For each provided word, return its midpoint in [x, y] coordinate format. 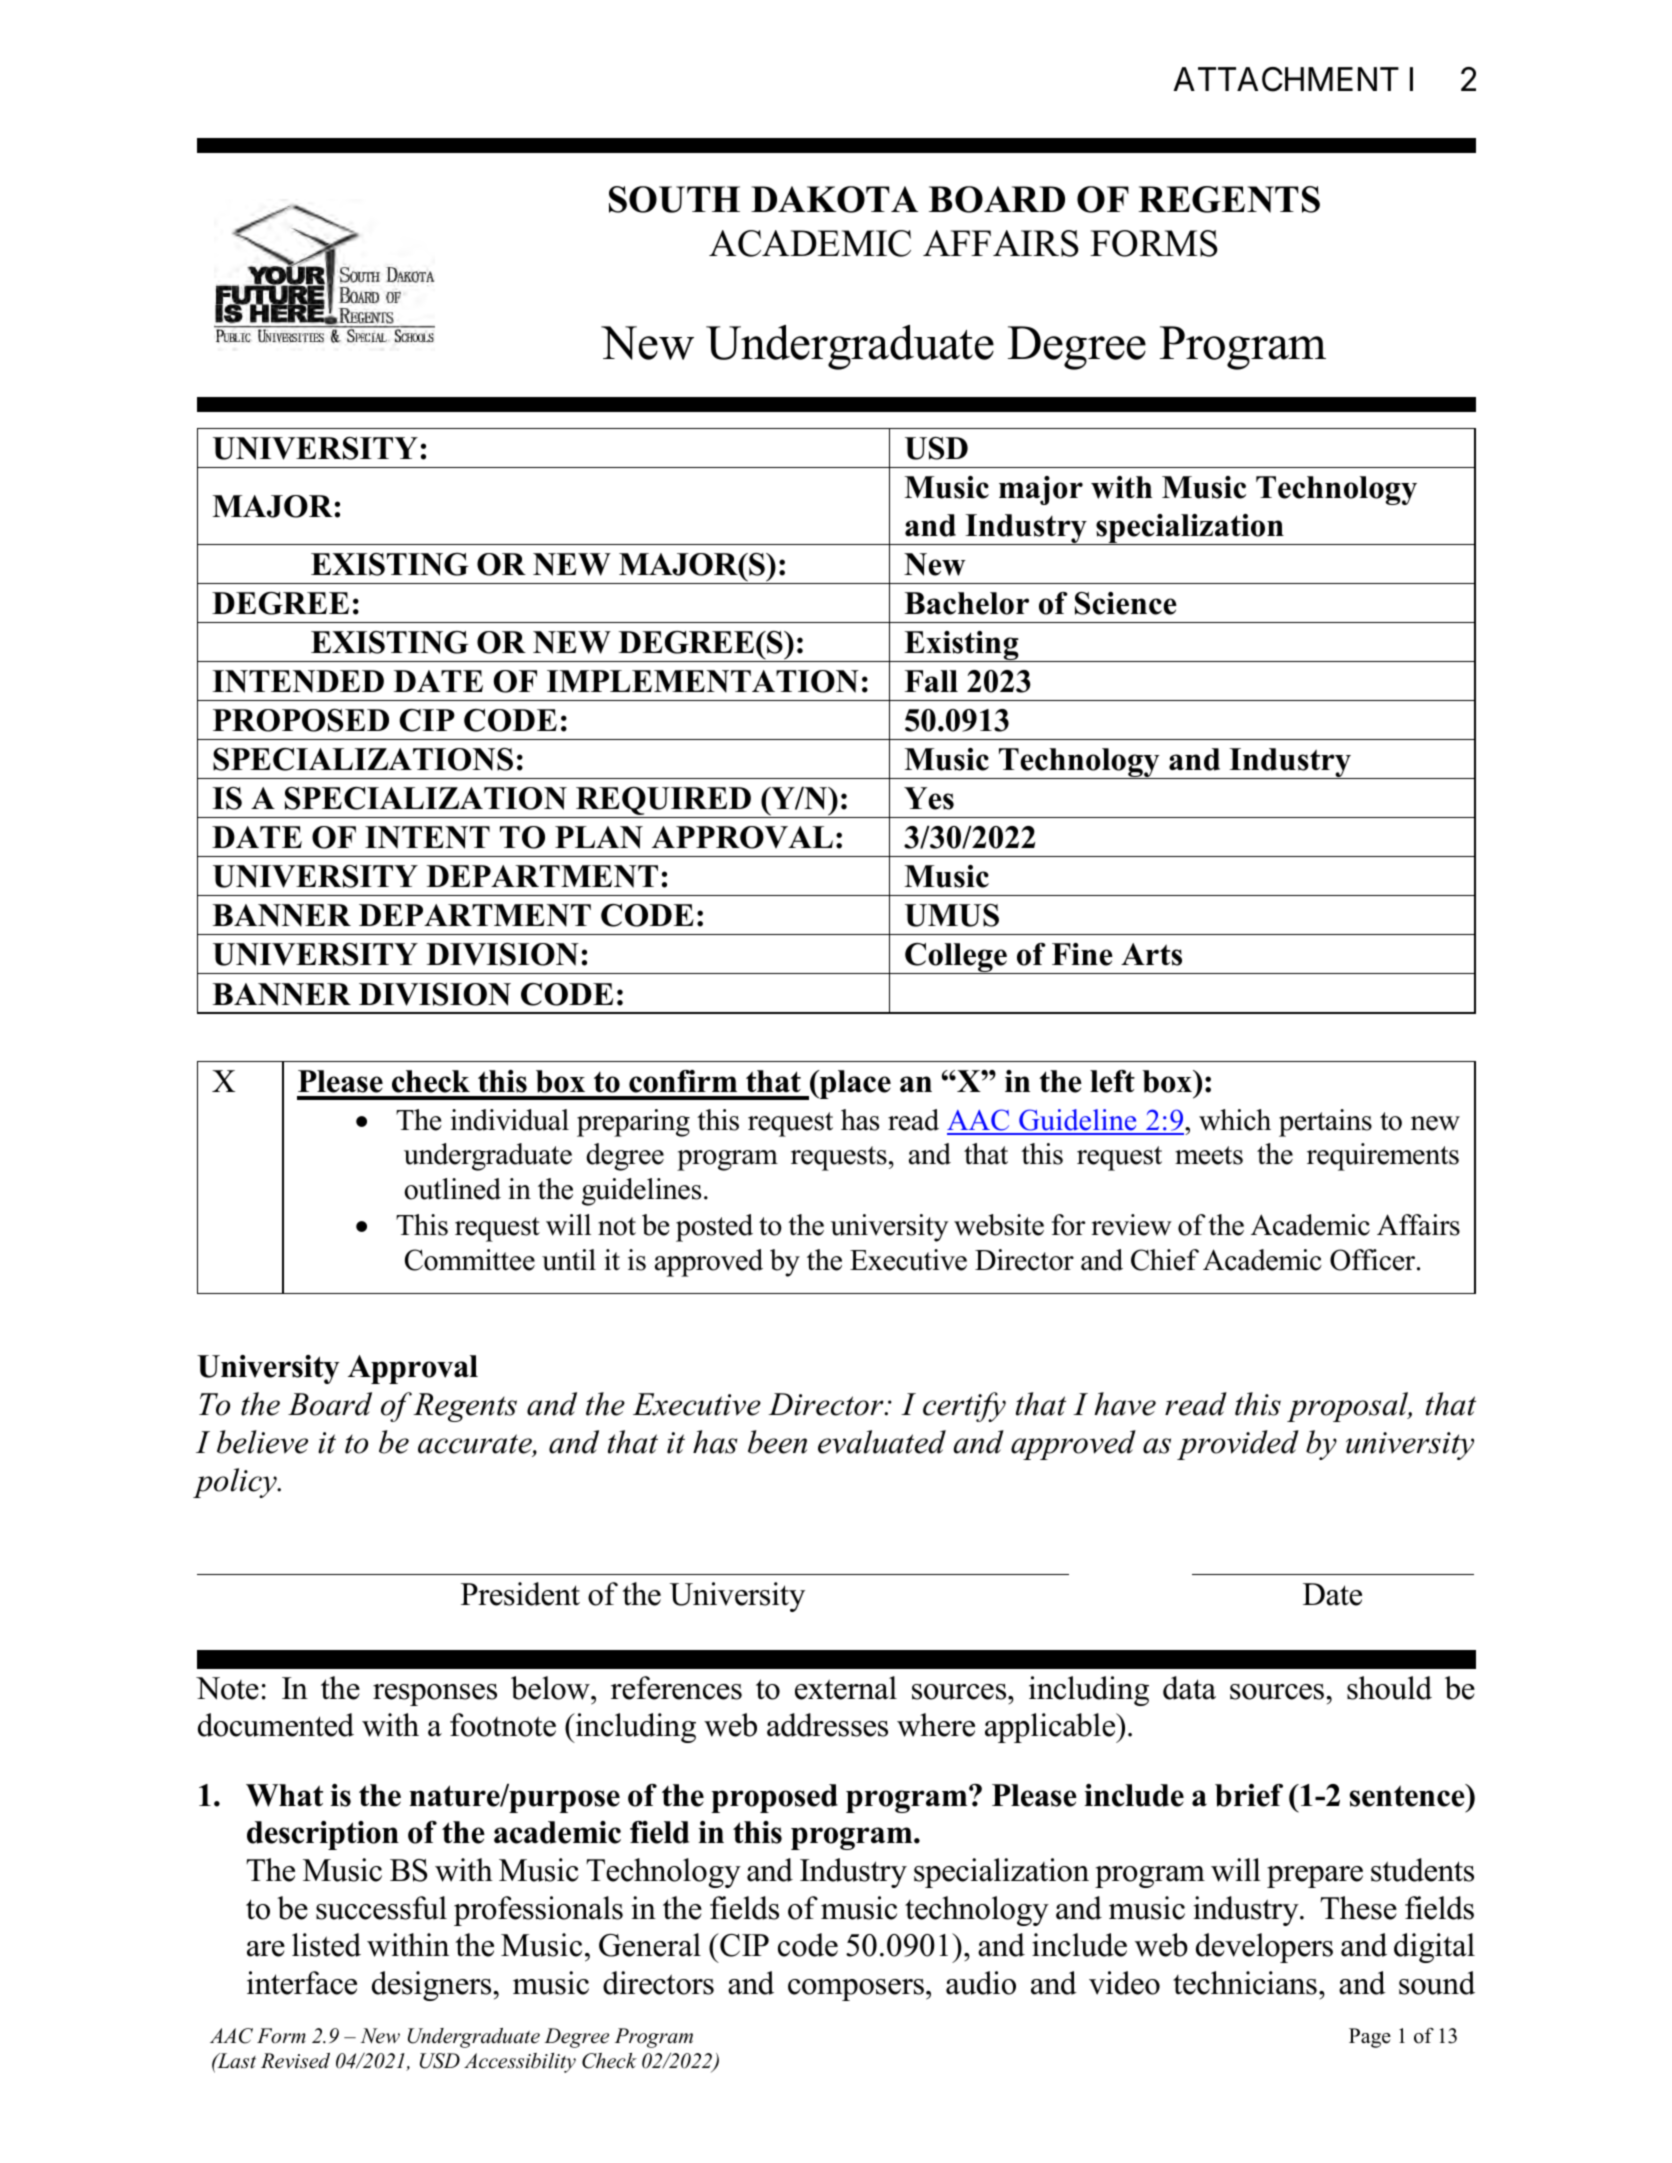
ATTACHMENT [1286, 79]
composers [856, 1990]
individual [510, 1120]
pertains [1325, 1123]
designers [433, 1986]
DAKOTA [834, 199]
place [854, 1084]
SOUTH [674, 199]
